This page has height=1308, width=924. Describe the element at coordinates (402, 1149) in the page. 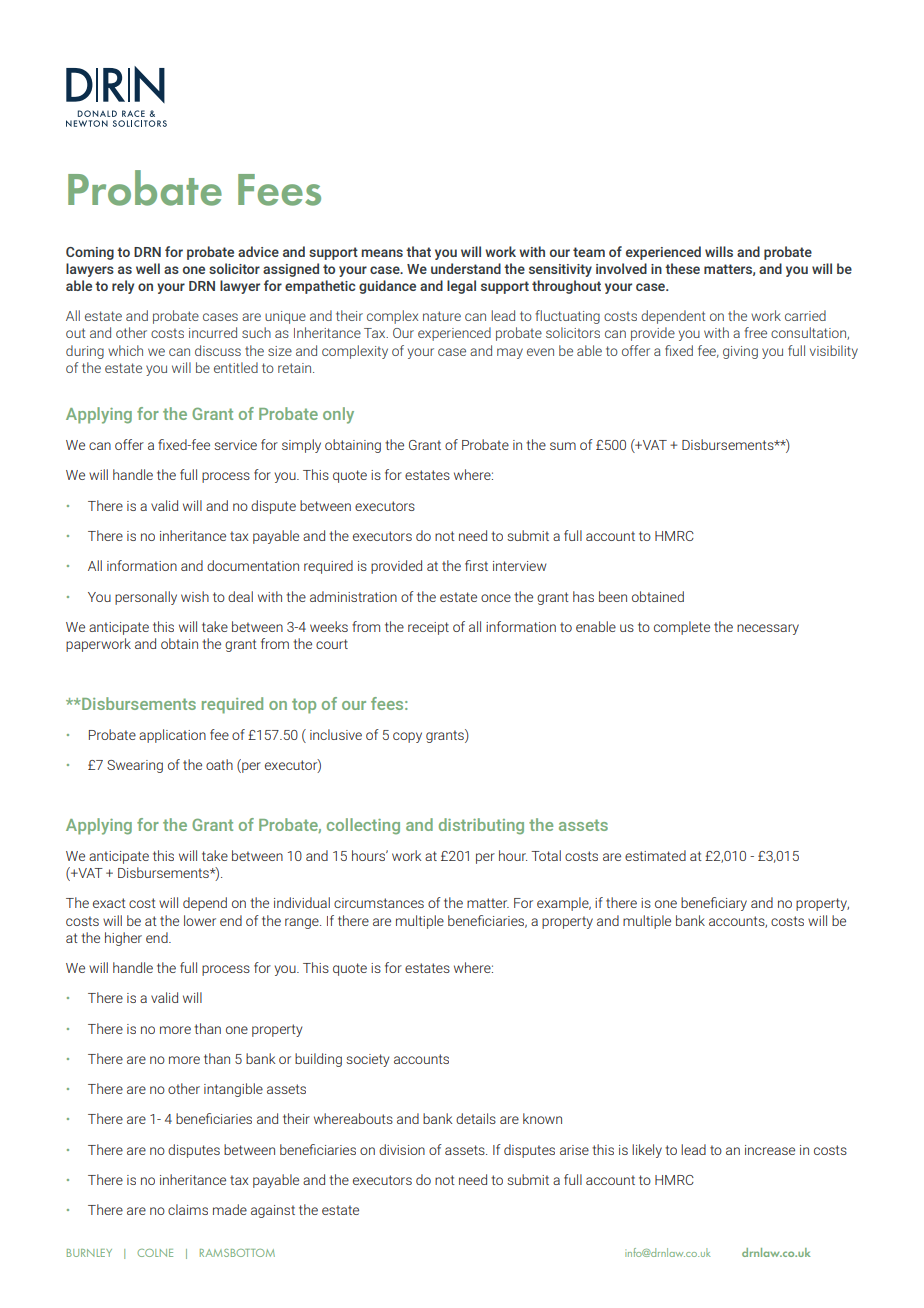

I see `division` at that location.
